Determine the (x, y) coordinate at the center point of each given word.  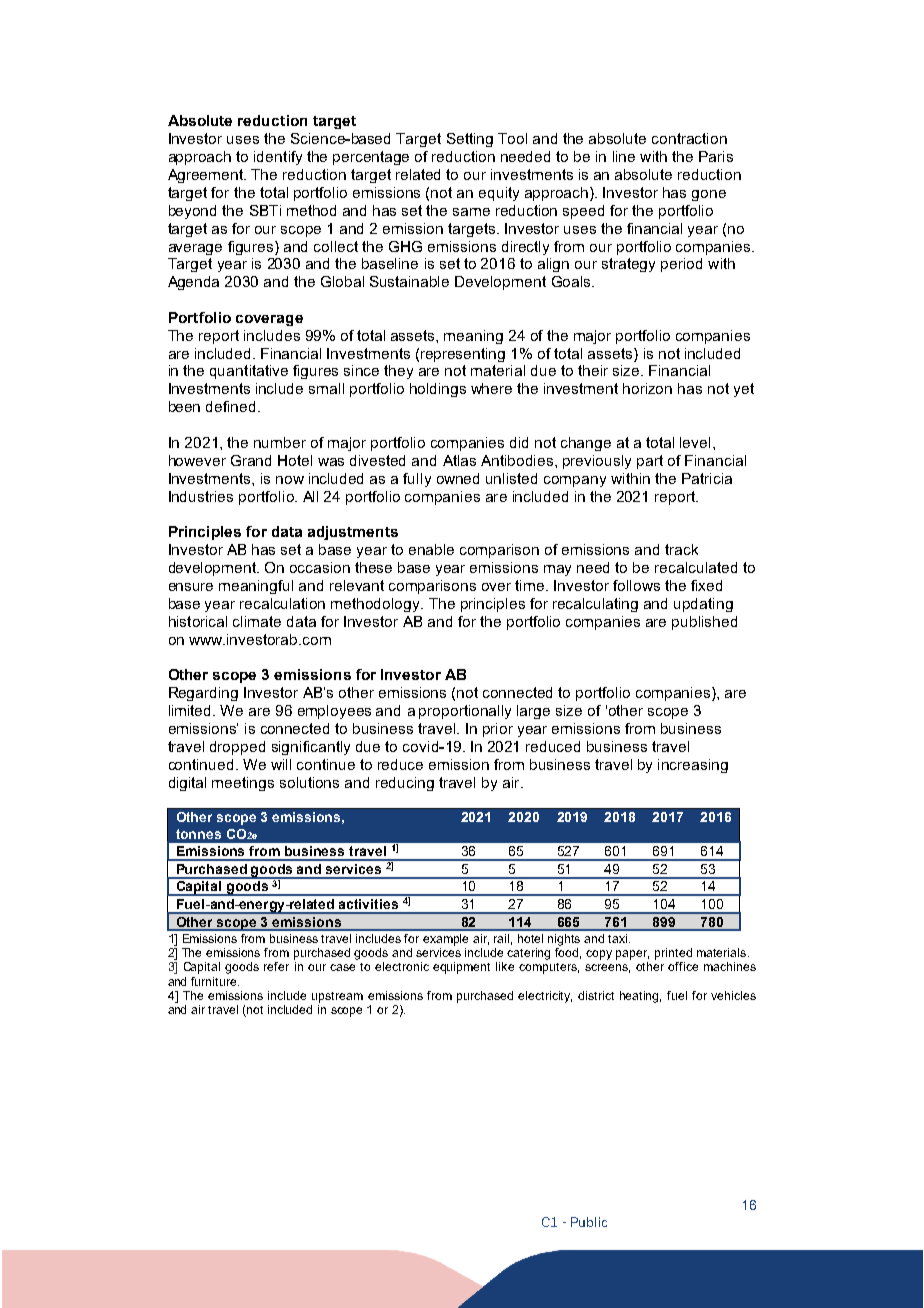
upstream (337, 997)
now (290, 480)
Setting (470, 140)
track (681, 549)
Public (589, 1222)
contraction (689, 138)
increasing (693, 766)
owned (458, 478)
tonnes (198, 834)
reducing (405, 784)
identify (278, 158)
